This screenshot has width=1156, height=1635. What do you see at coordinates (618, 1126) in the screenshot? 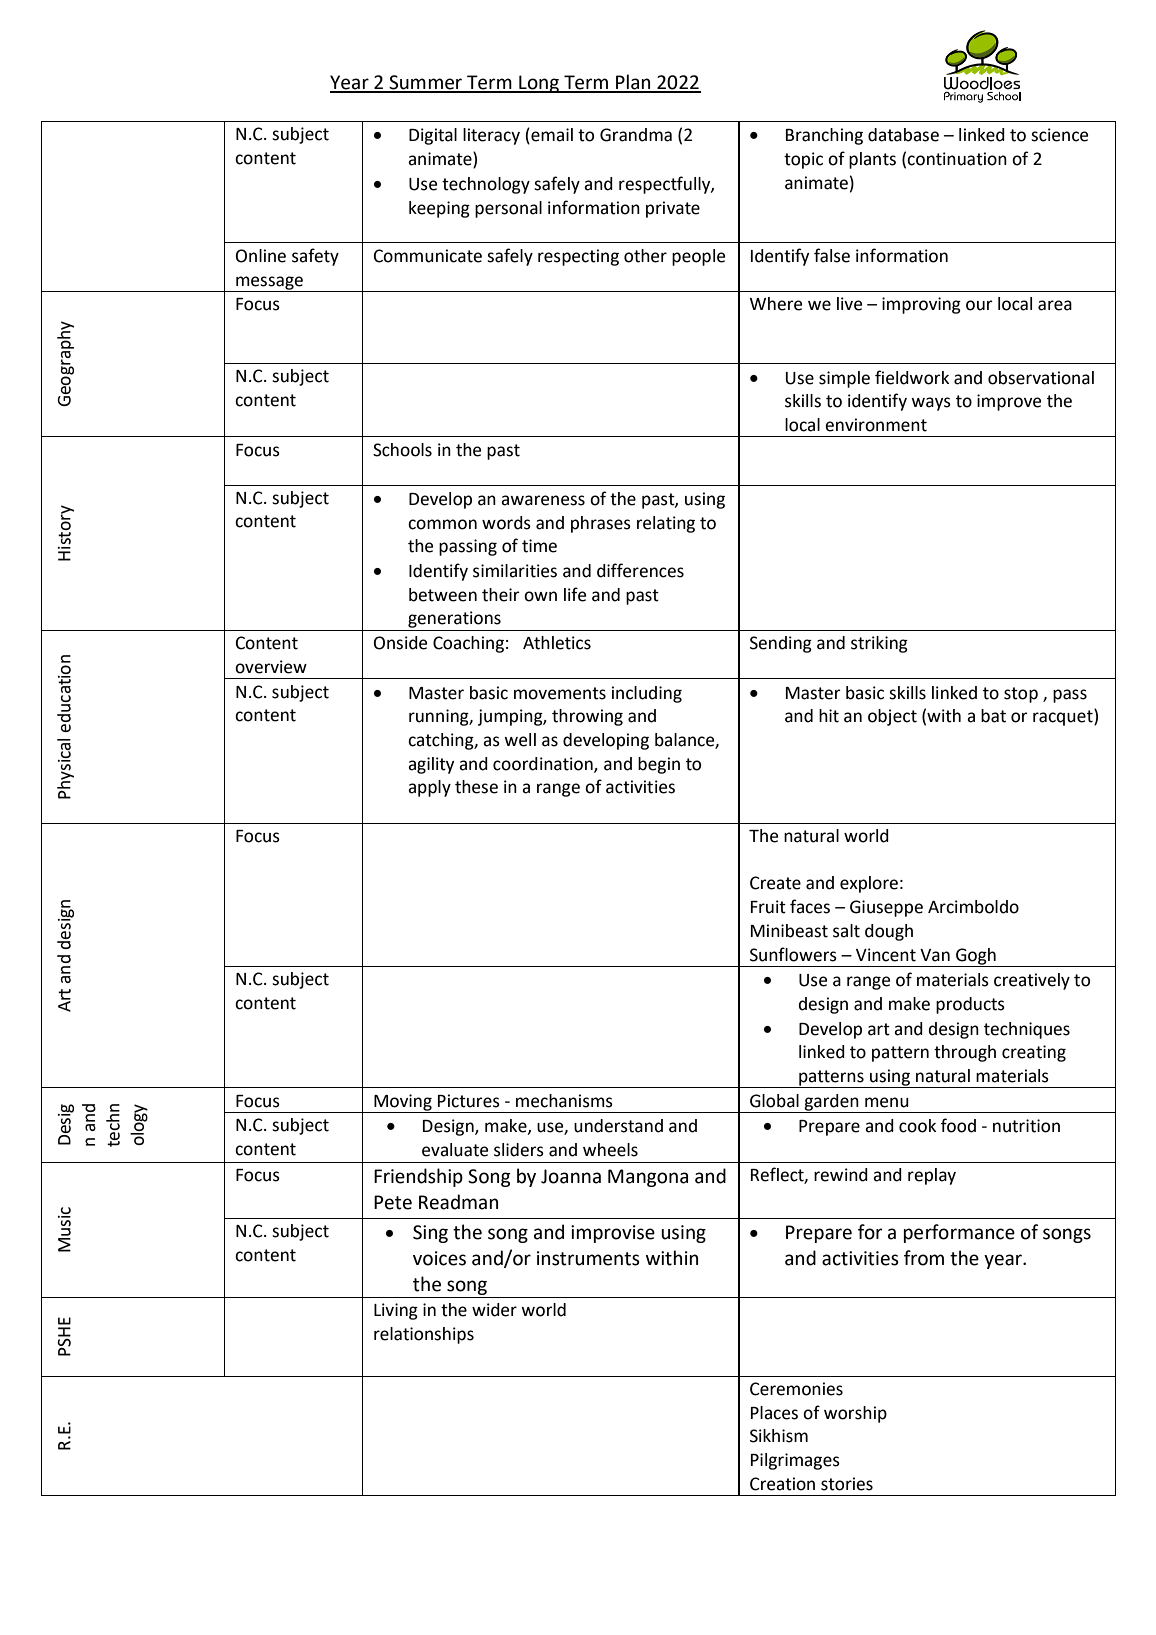
I see `understand` at bounding box center [618, 1126].
